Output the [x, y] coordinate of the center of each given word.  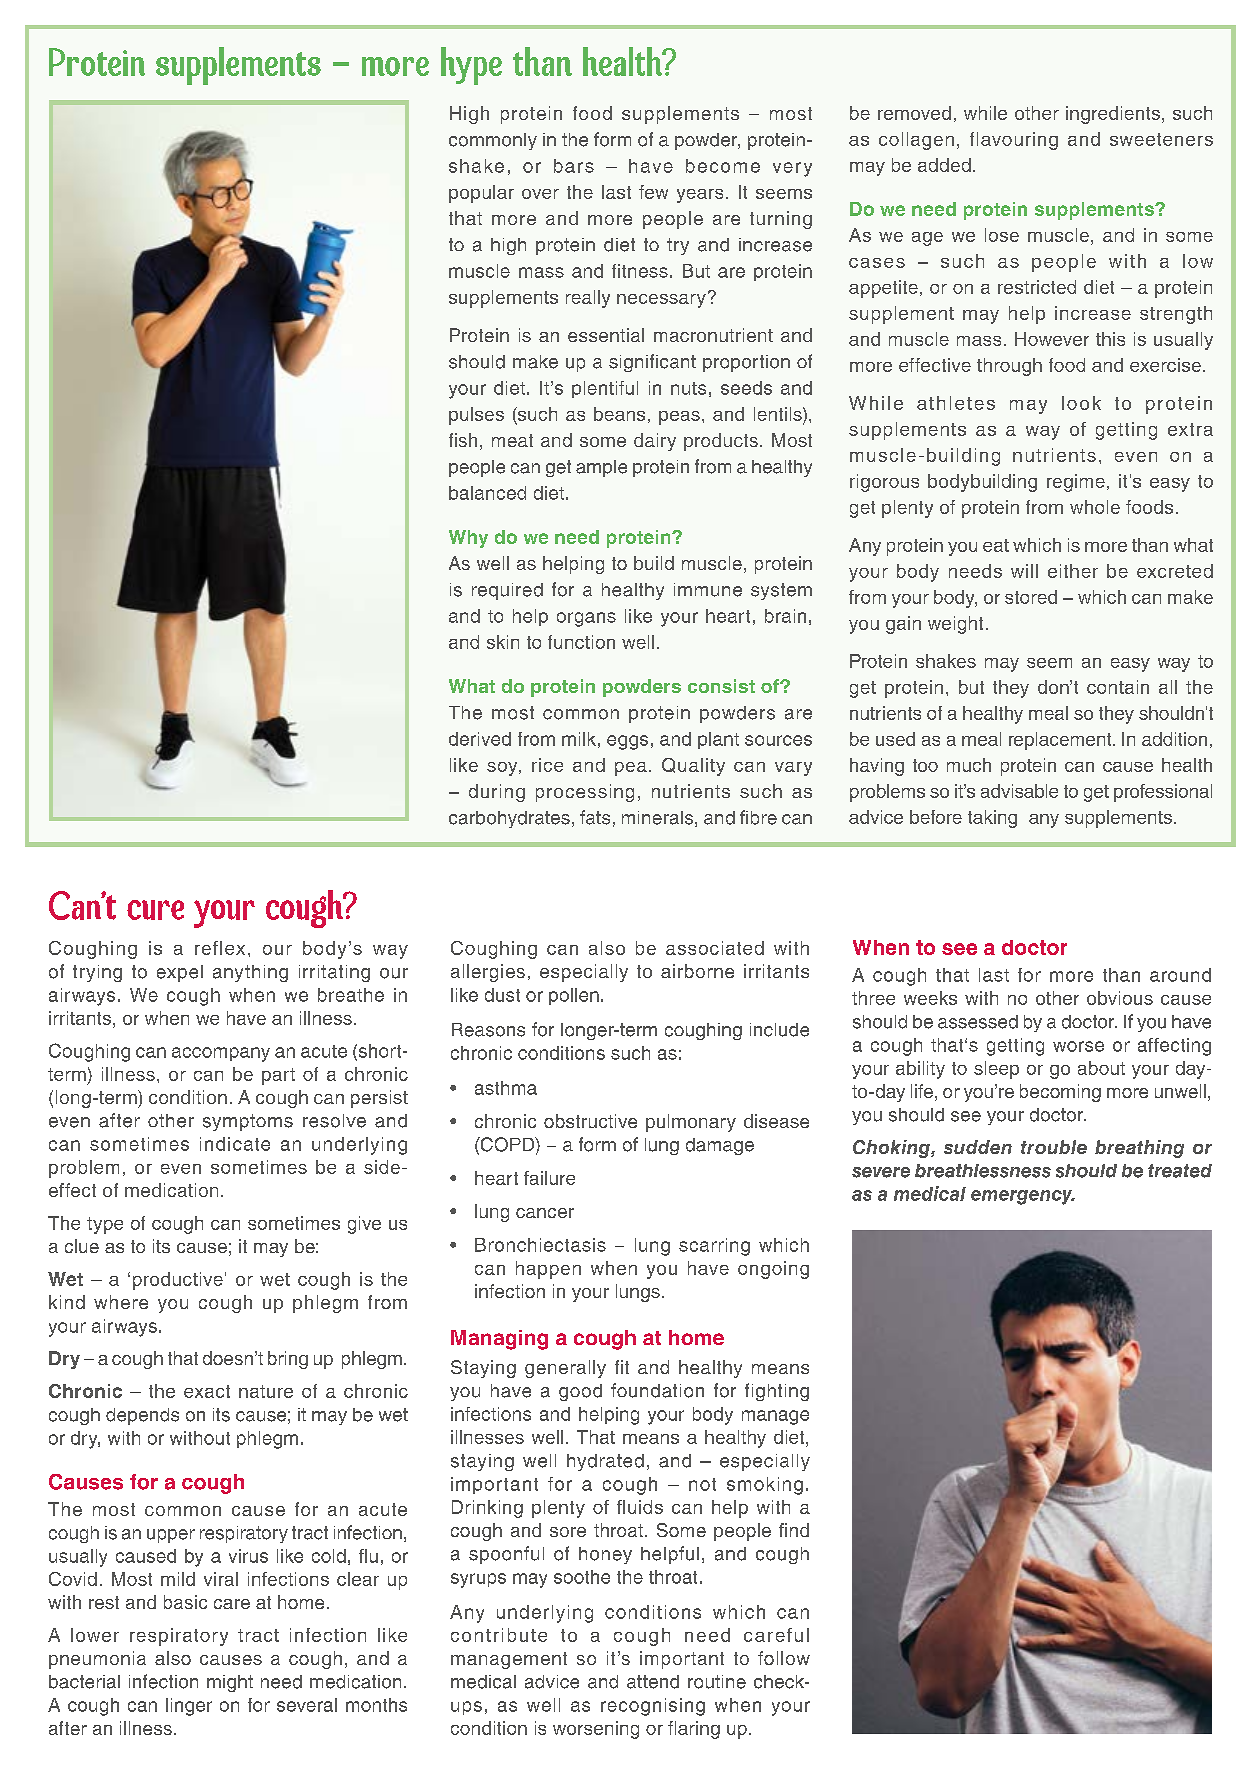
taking [992, 819]
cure [155, 910]
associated [715, 948]
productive [178, 1281]
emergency [1023, 1197]
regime [1076, 483]
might [230, 1683]
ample [601, 468]
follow [784, 1658]
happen [548, 1270]
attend [653, 1682]
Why [468, 539]
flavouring [1014, 141]
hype [471, 66]
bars [574, 166]
